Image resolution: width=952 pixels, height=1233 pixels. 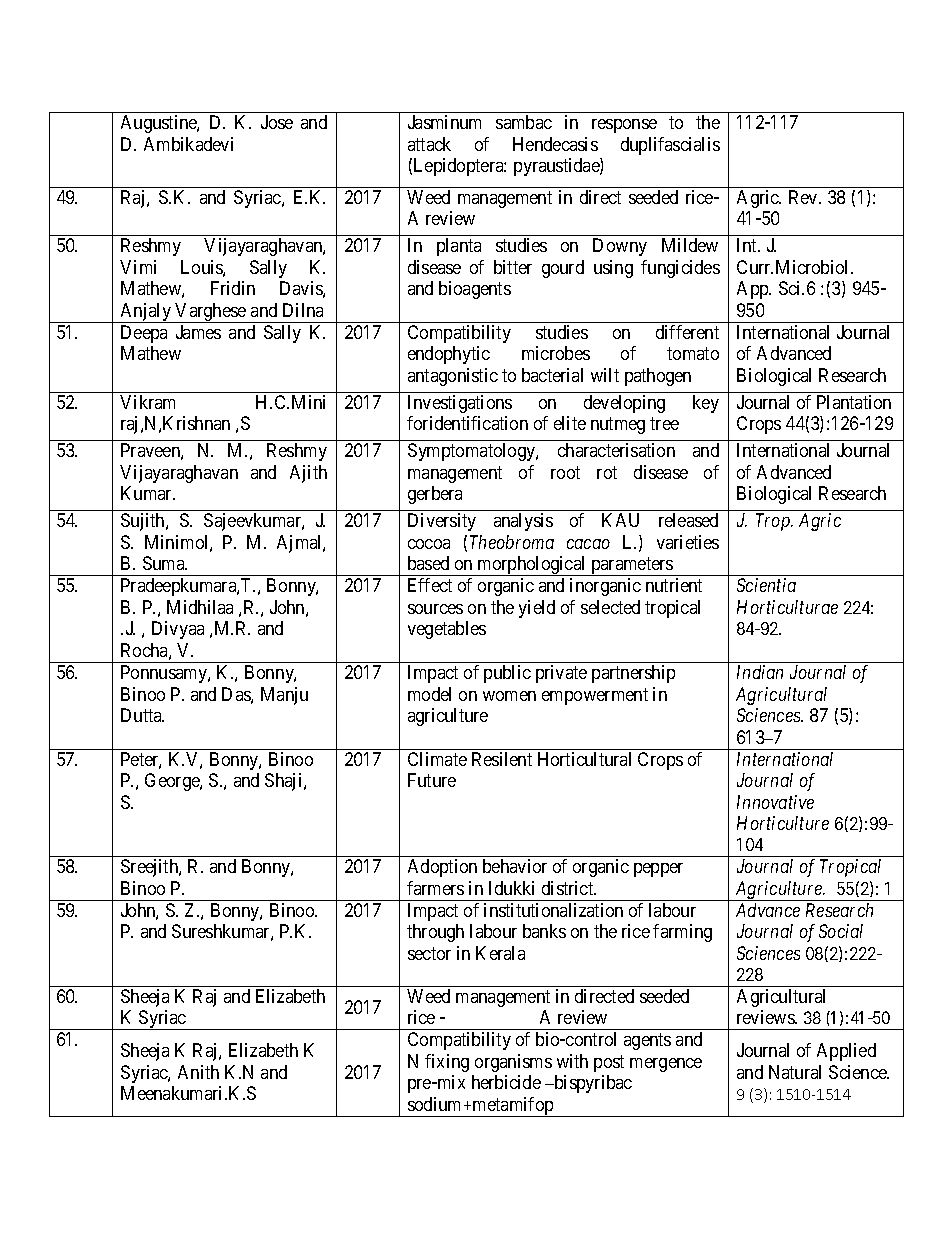 I want to click on organisms, so click(x=513, y=1063).
